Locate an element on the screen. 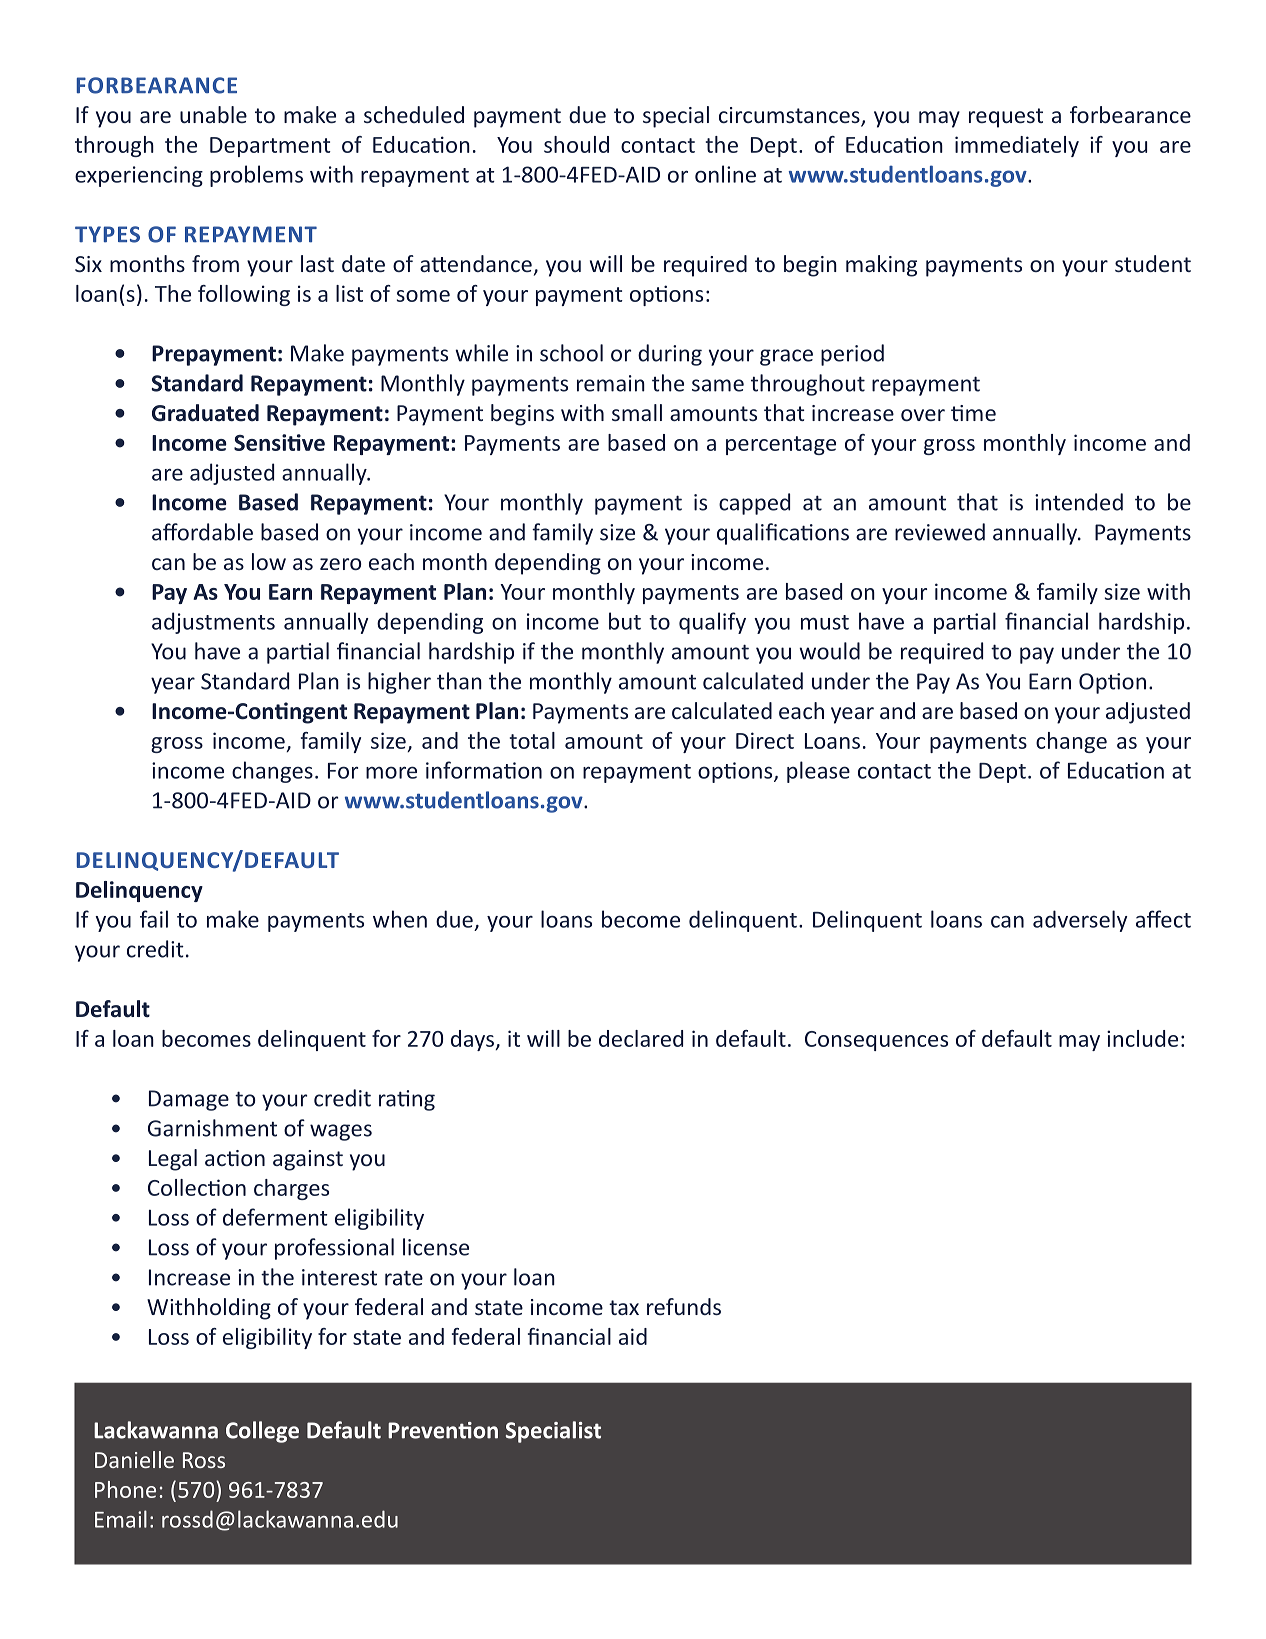  refunds is located at coordinates (684, 1306).
